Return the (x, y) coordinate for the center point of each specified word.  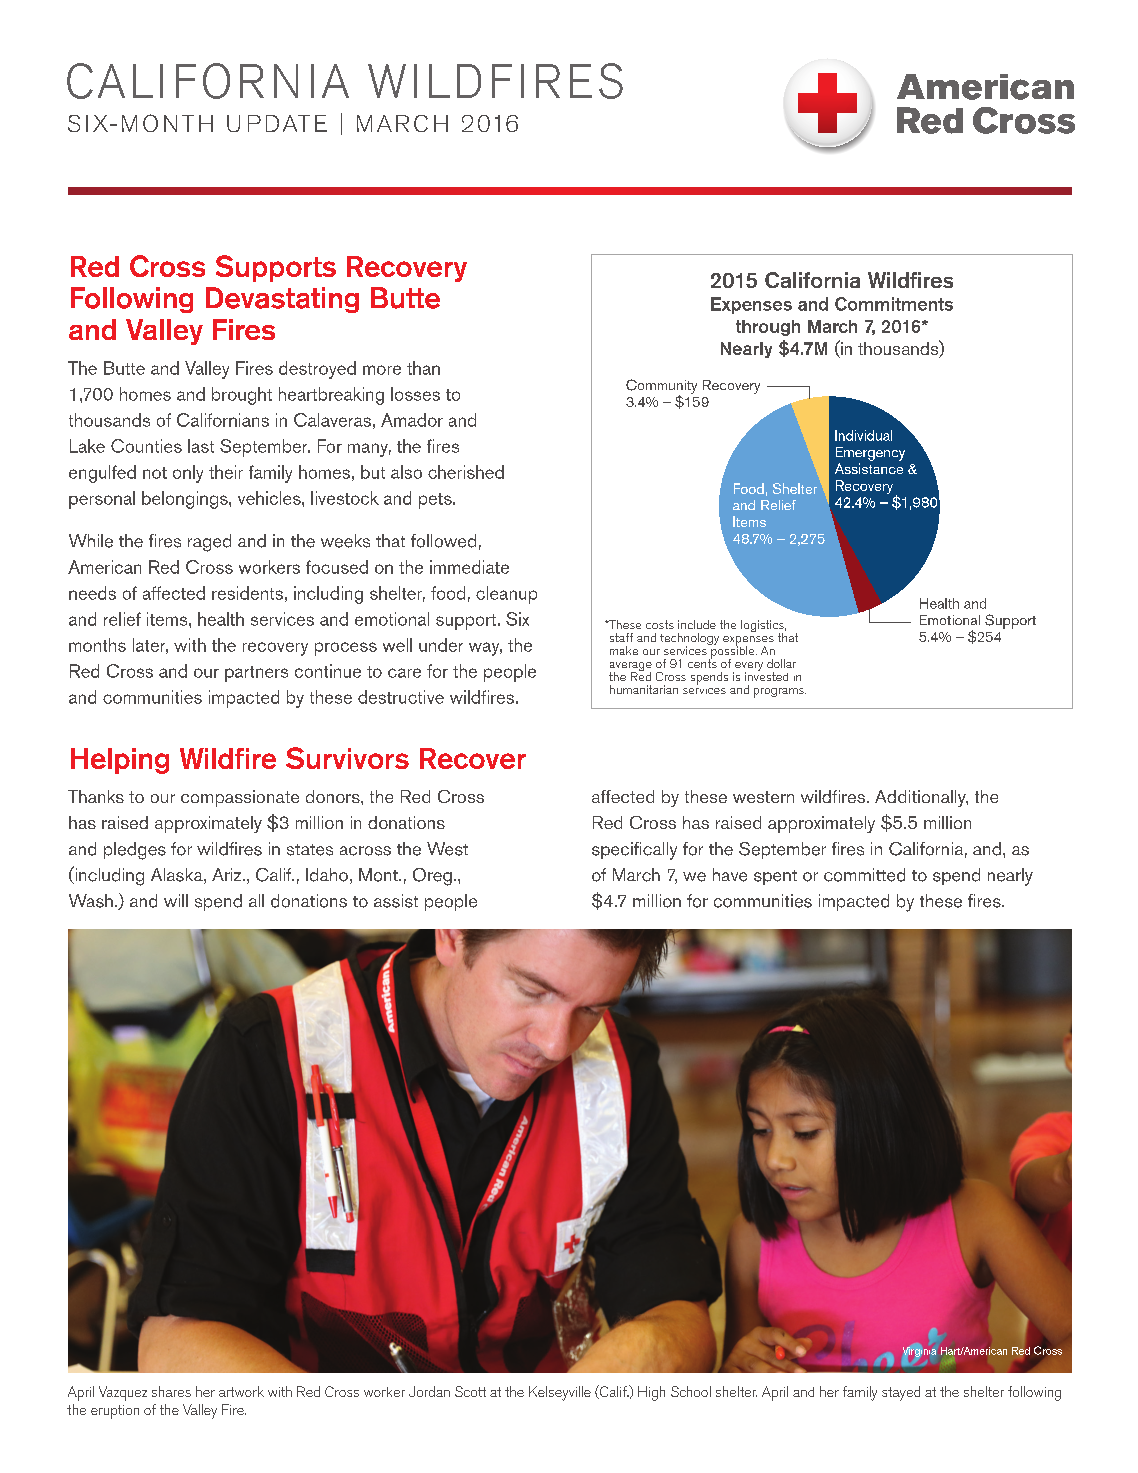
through (768, 328)
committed (864, 875)
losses (415, 394)
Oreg (432, 877)
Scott (470, 1391)
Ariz (226, 874)
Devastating (282, 300)
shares (171, 1391)
